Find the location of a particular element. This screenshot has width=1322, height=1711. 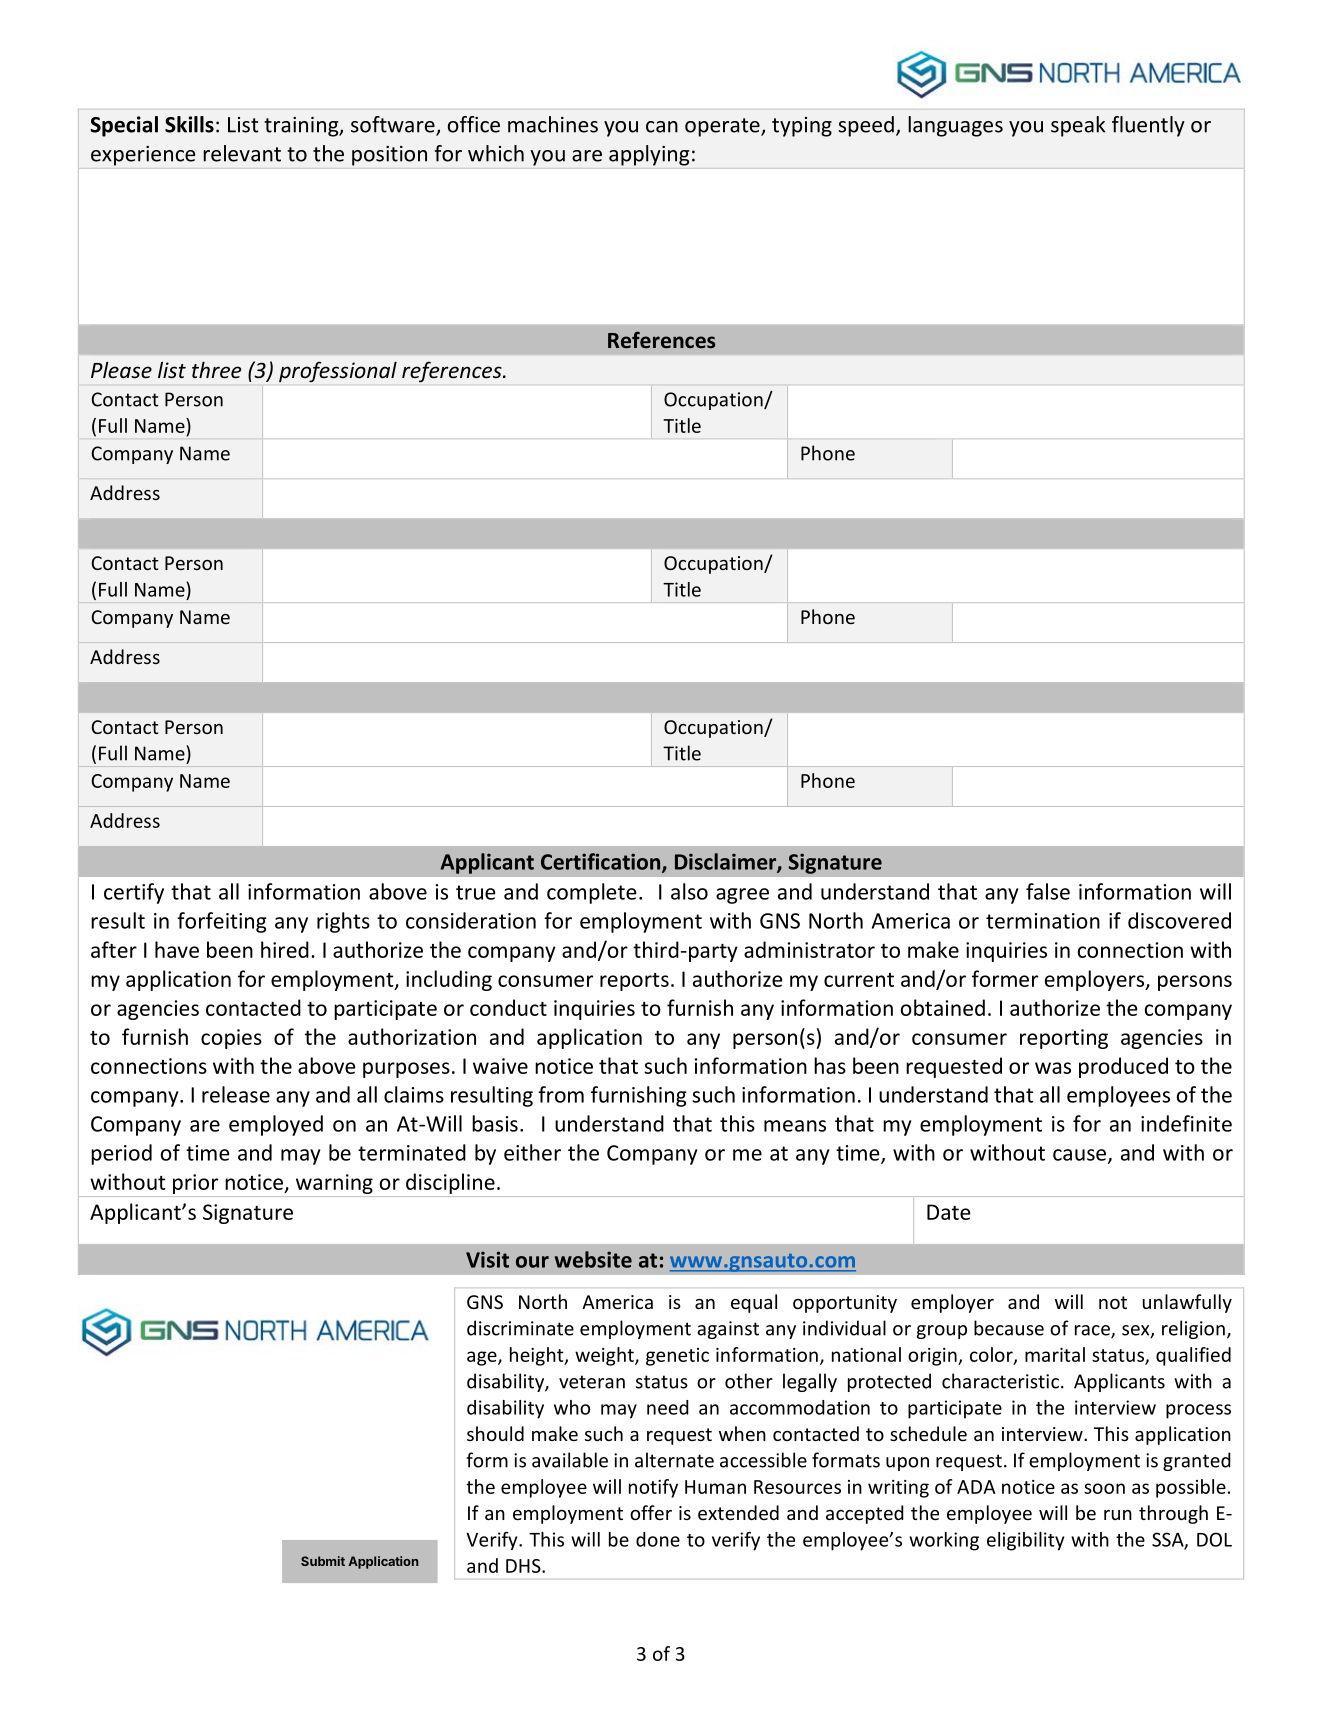

false is located at coordinates (1048, 891).
